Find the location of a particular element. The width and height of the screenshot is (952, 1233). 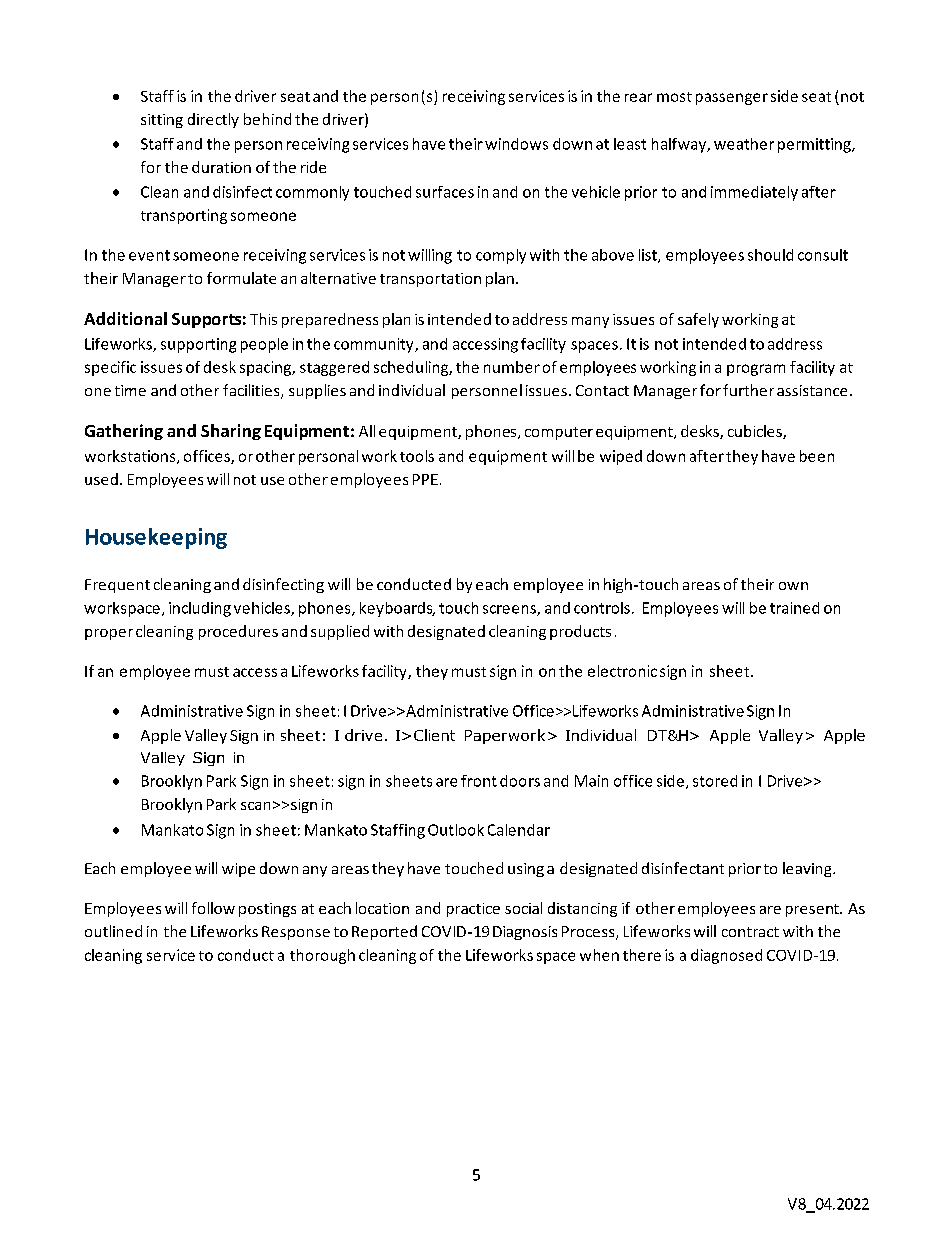

cubicles is located at coordinates (756, 432).
